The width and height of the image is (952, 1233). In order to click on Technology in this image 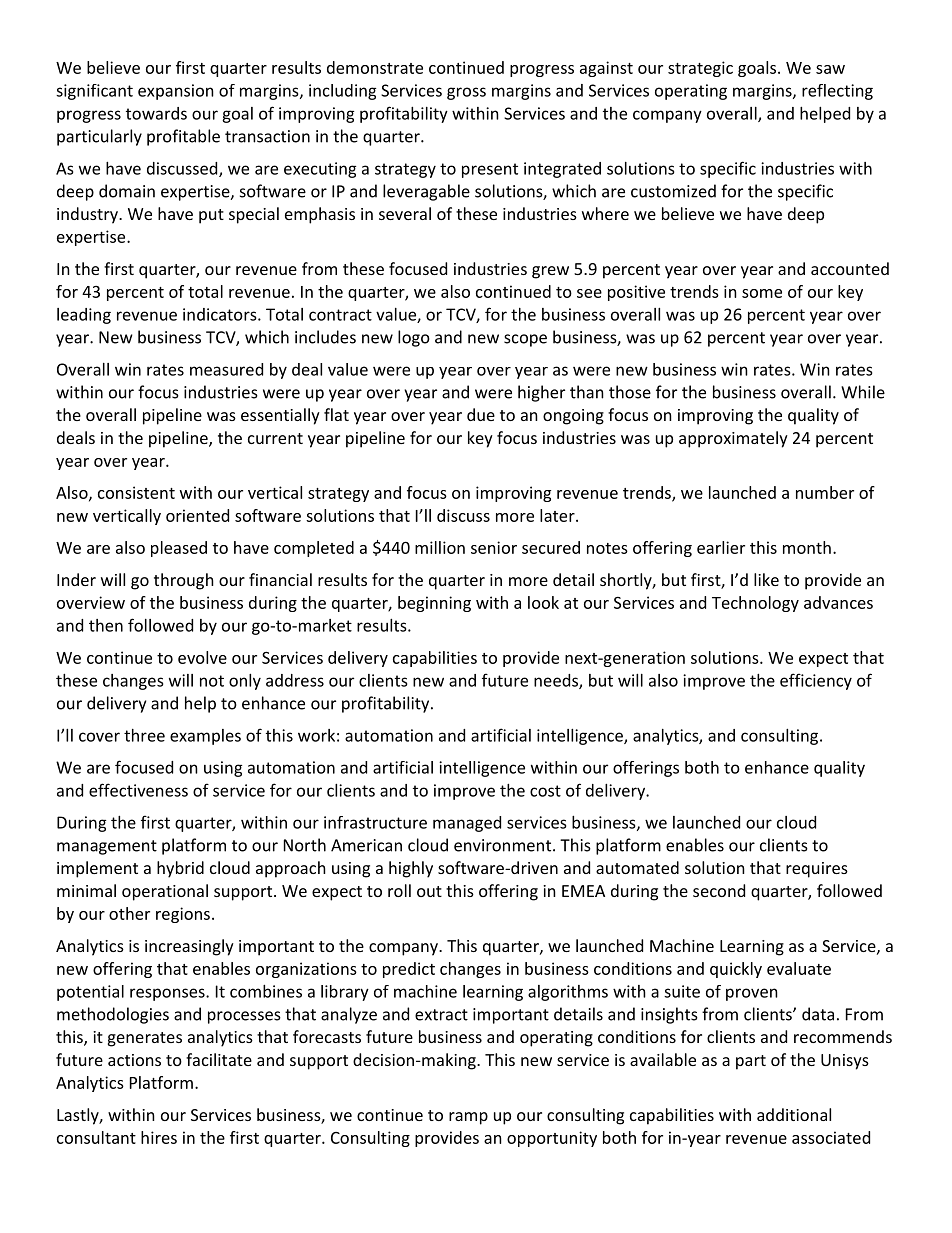, I will do `click(755, 604)`.
